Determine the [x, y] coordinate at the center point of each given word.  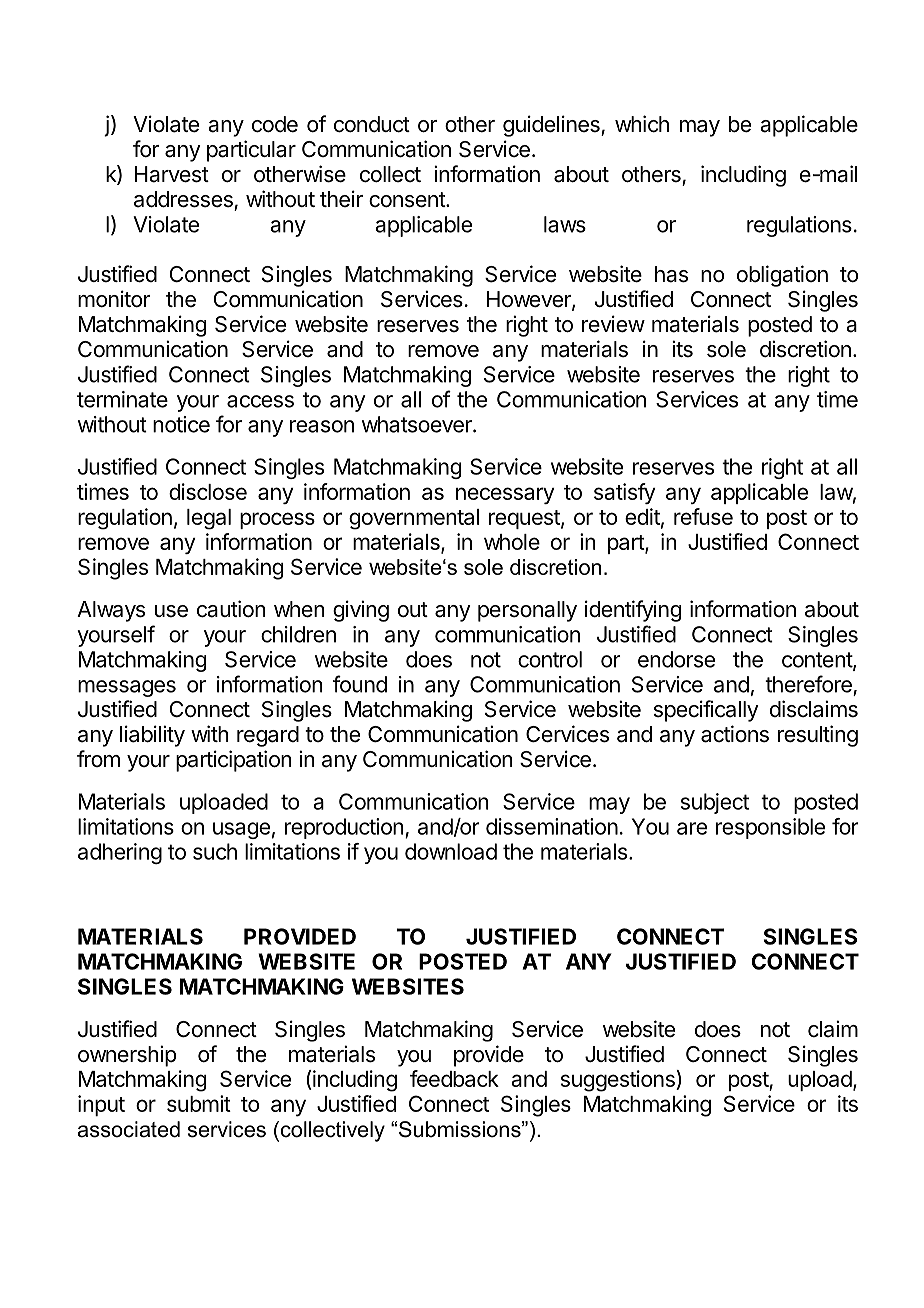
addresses [183, 199]
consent [408, 200]
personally [527, 611]
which [642, 124]
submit [199, 1103]
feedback [454, 1078]
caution [231, 609]
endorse [676, 659]
